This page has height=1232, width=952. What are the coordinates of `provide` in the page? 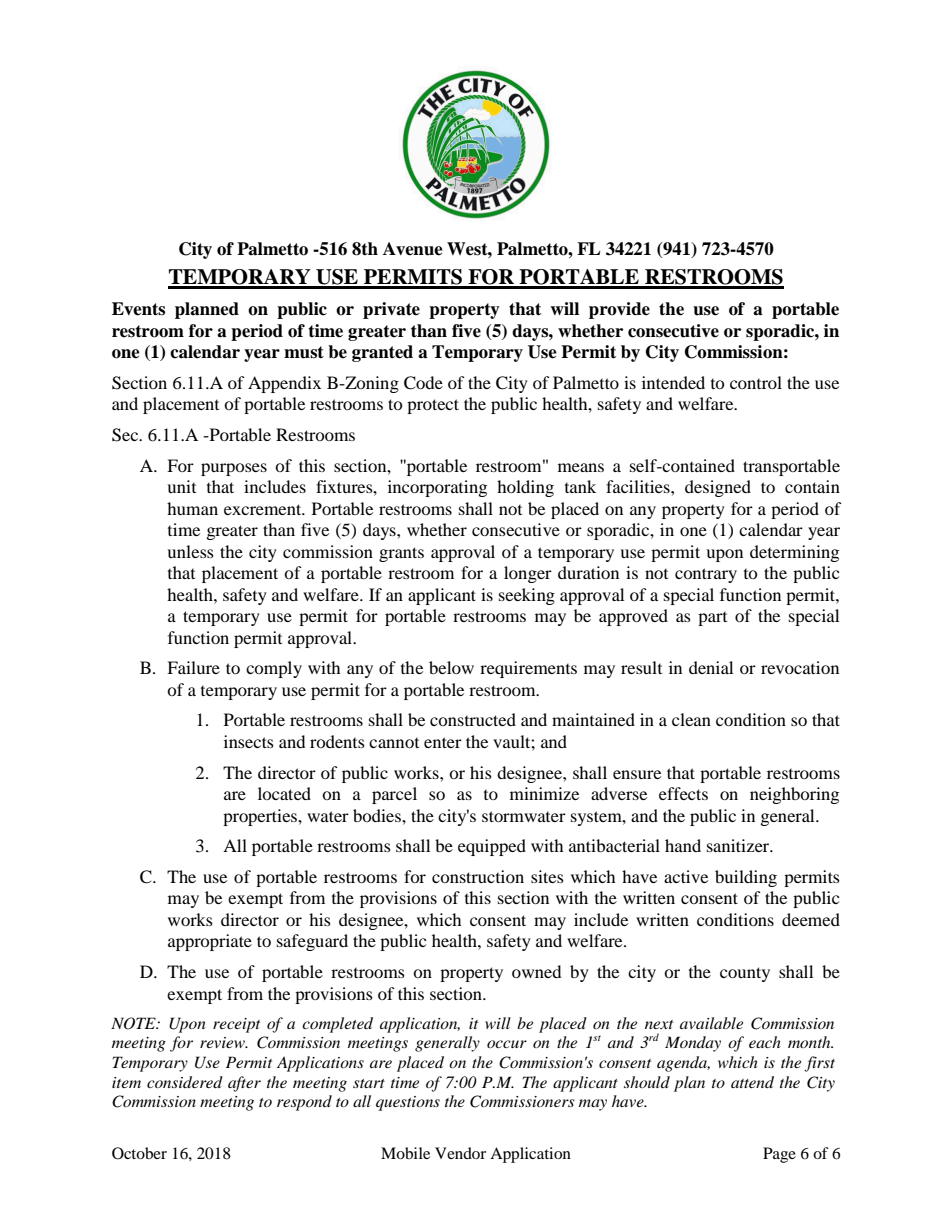 It's located at (619, 310).
